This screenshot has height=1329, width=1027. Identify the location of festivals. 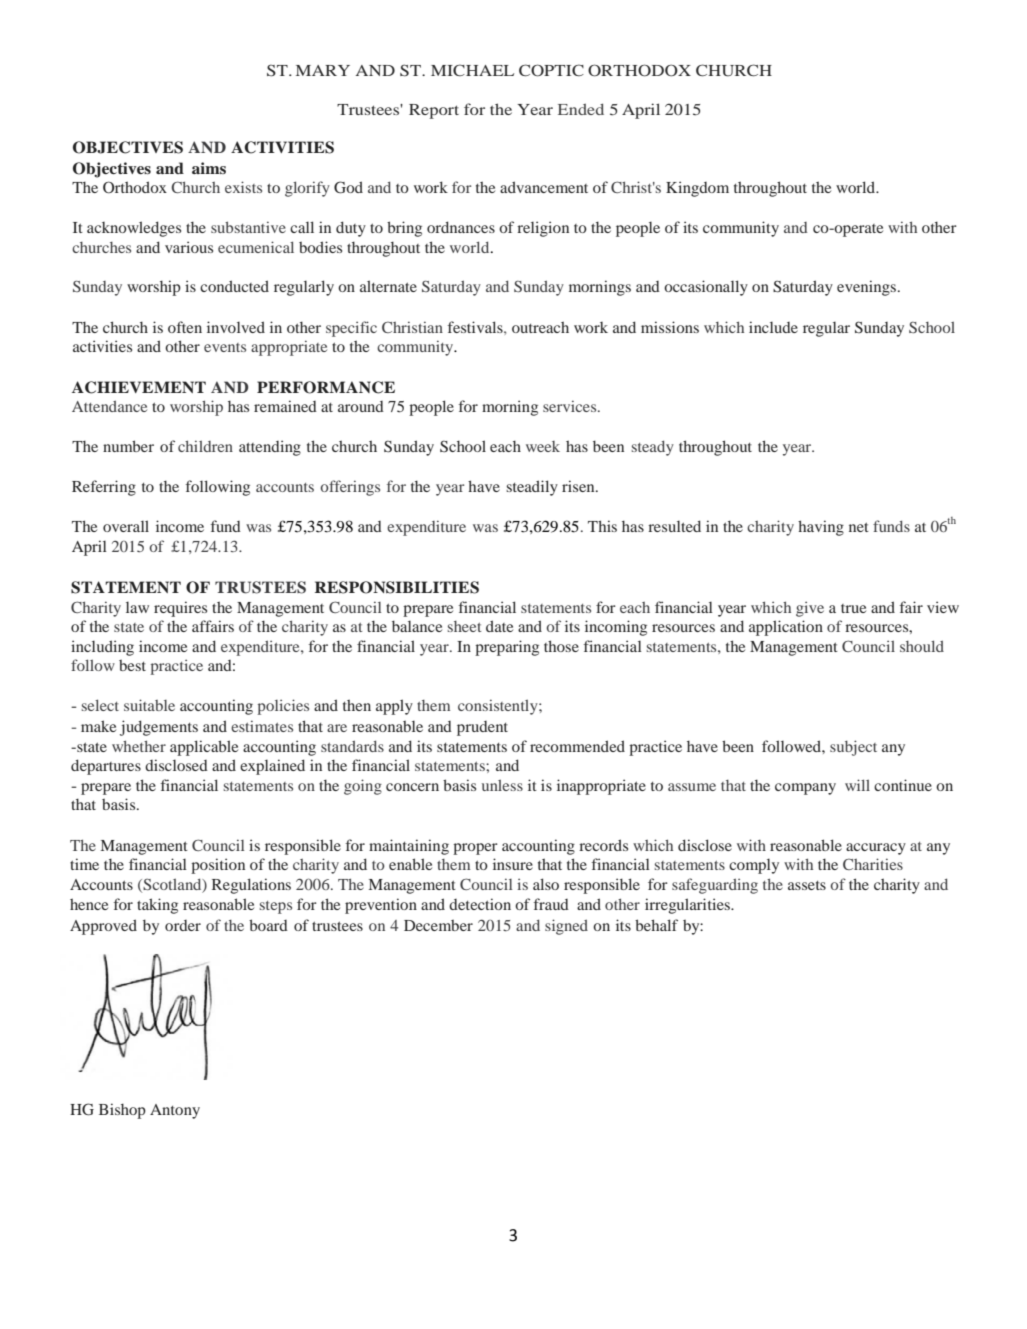
(476, 327).
